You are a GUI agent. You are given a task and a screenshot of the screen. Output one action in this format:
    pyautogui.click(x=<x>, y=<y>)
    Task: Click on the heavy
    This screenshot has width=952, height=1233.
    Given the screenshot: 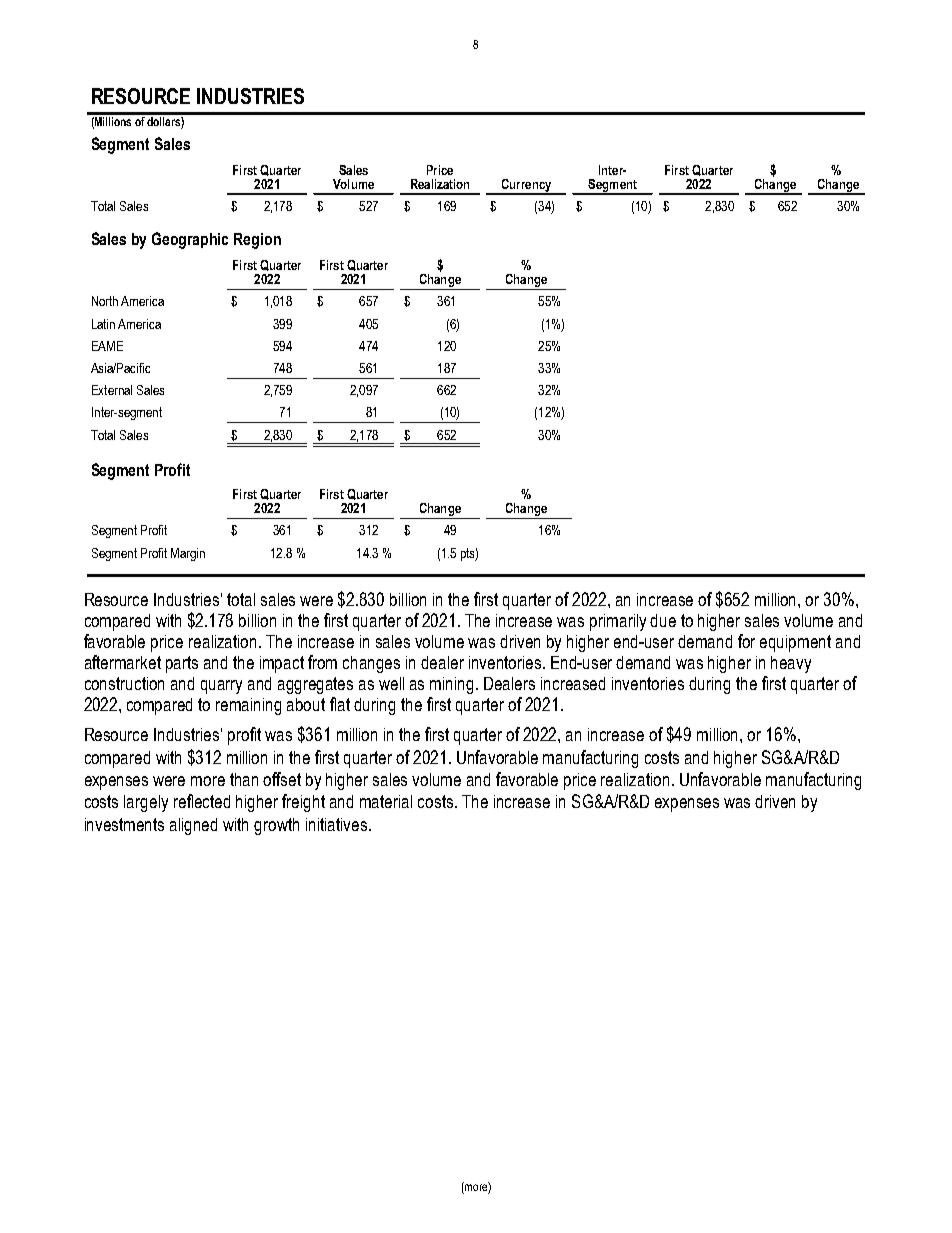 What is the action you would take?
    pyautogui.click(x=791, y=664)
